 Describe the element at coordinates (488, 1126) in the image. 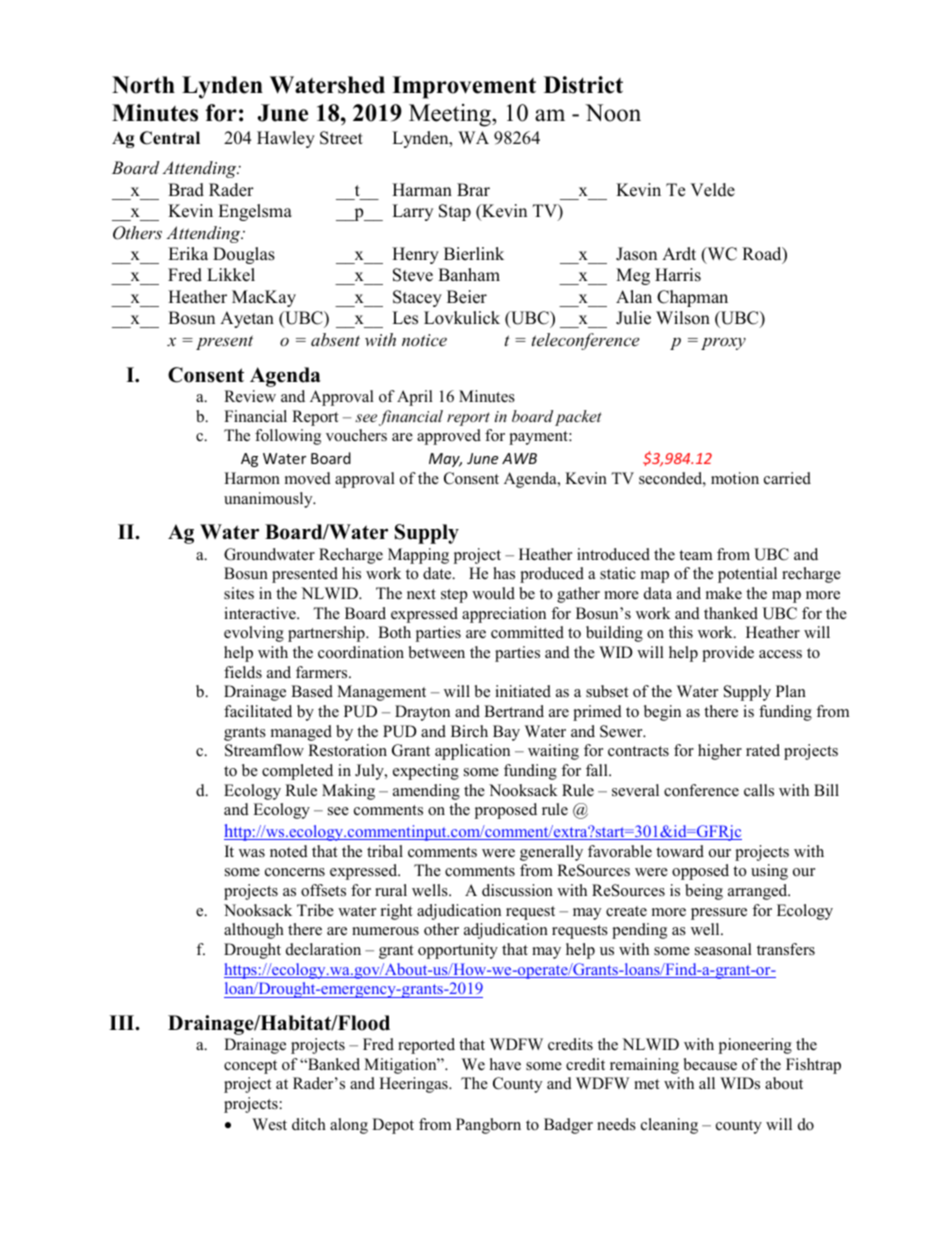

I see `Pangborn` at that location.
